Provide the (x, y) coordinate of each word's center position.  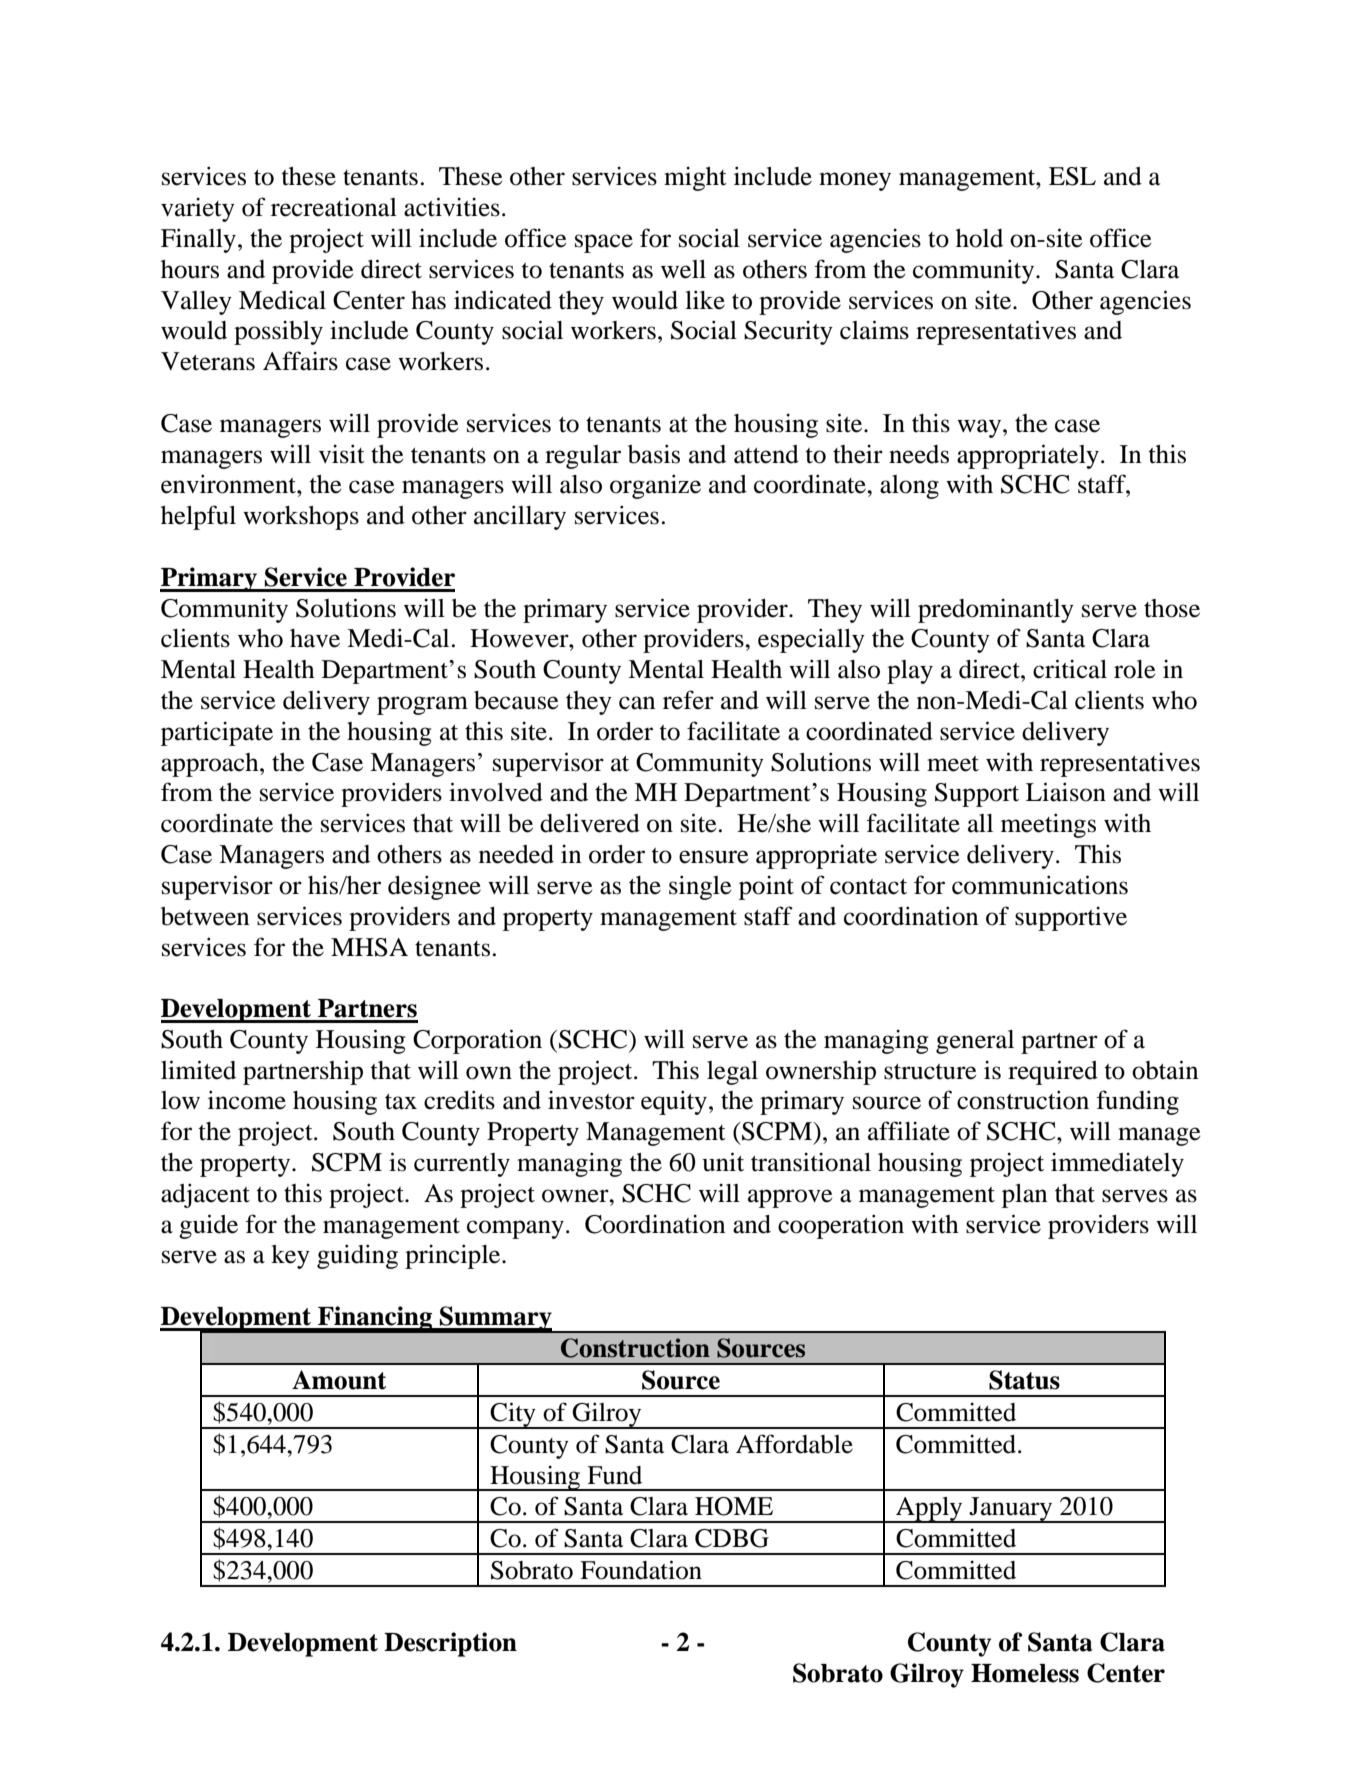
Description (450, 1644)
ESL (1072, 176)
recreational (334, 207)
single (700, 887)
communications (1040, 885)
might (695, 178)
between (205, 916)
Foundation (641, 1570)
